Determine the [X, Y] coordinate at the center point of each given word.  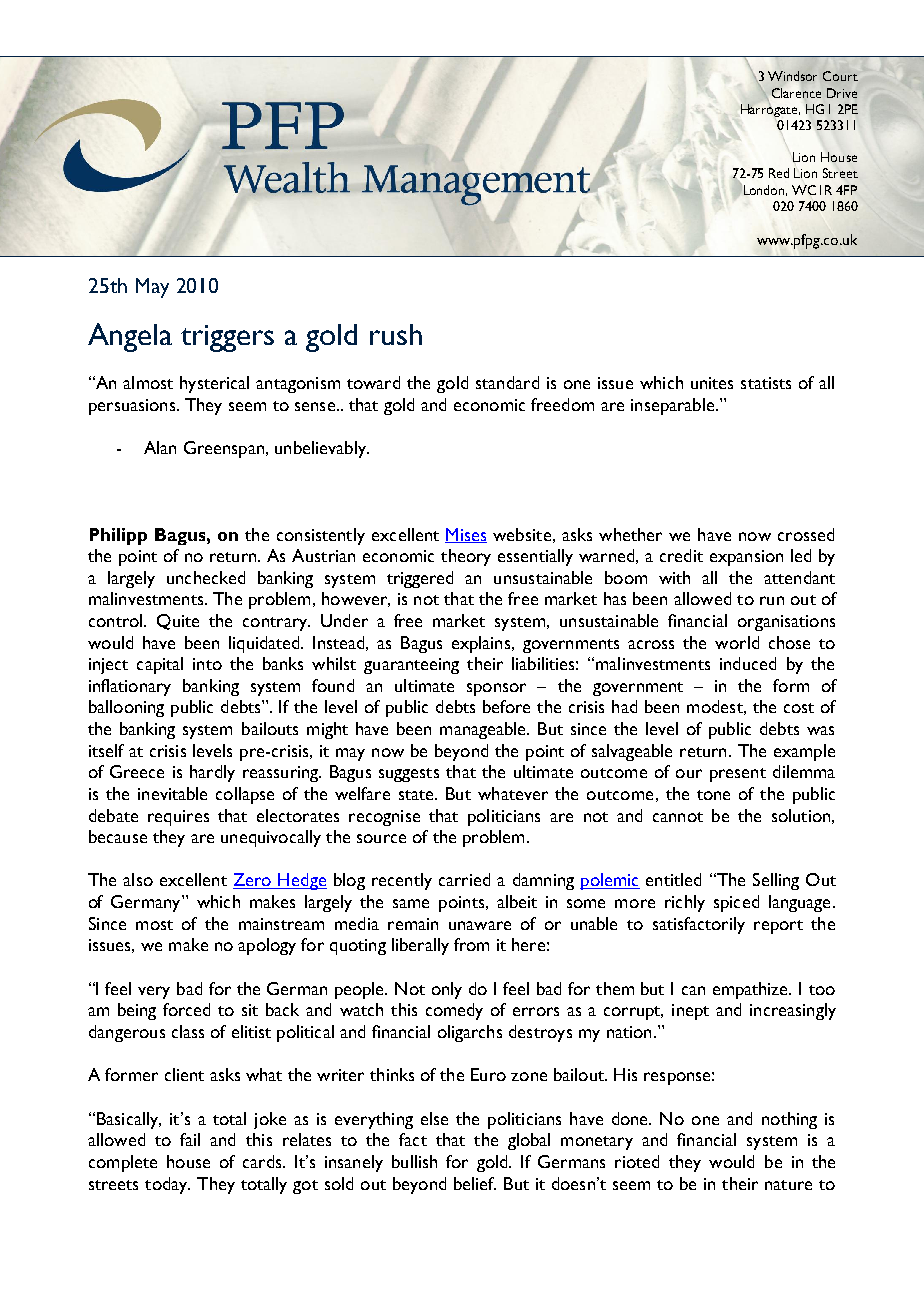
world [737, 642]
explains [482, 644]
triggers [227, 338]
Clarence [796, 93]
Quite [178, 622]
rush [396, 334]
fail [190, 1139]
